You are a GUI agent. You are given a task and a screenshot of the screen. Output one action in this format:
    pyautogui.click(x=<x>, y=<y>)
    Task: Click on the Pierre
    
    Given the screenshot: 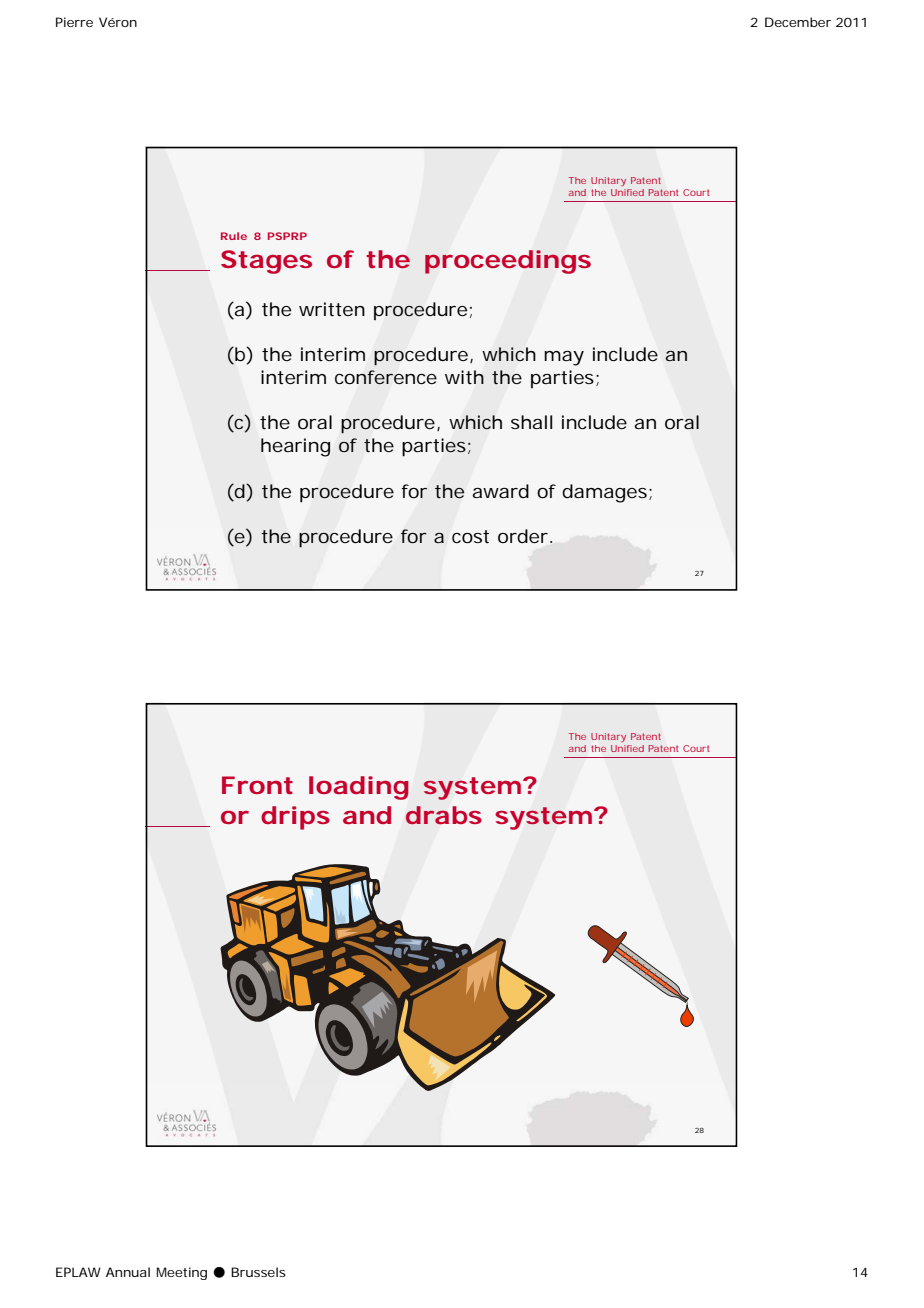 What is the action you would take?
    pyautogui.click(x=74, y=22)
